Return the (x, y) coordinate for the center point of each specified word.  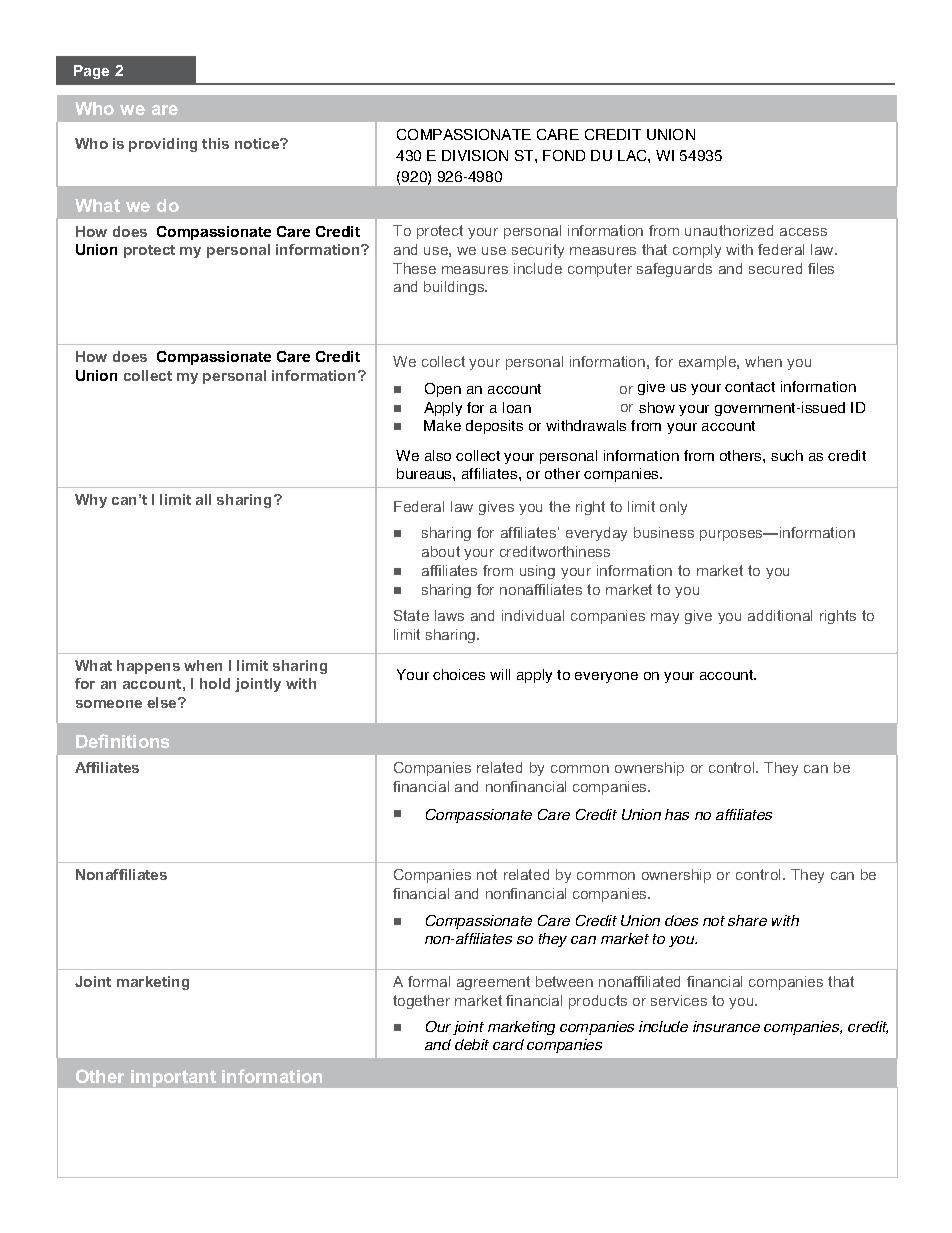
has (677, 814)
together (421, 1002)
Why (91, 501)
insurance (726, 1026)
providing (163, 145)
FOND (564, 155)
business (664, 532)
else (163, 702)
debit (472, 1044)
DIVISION (475, 155)
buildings (455, 288)
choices (459, 674)
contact (750, 387)
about (441, 551)
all (203, 499)
